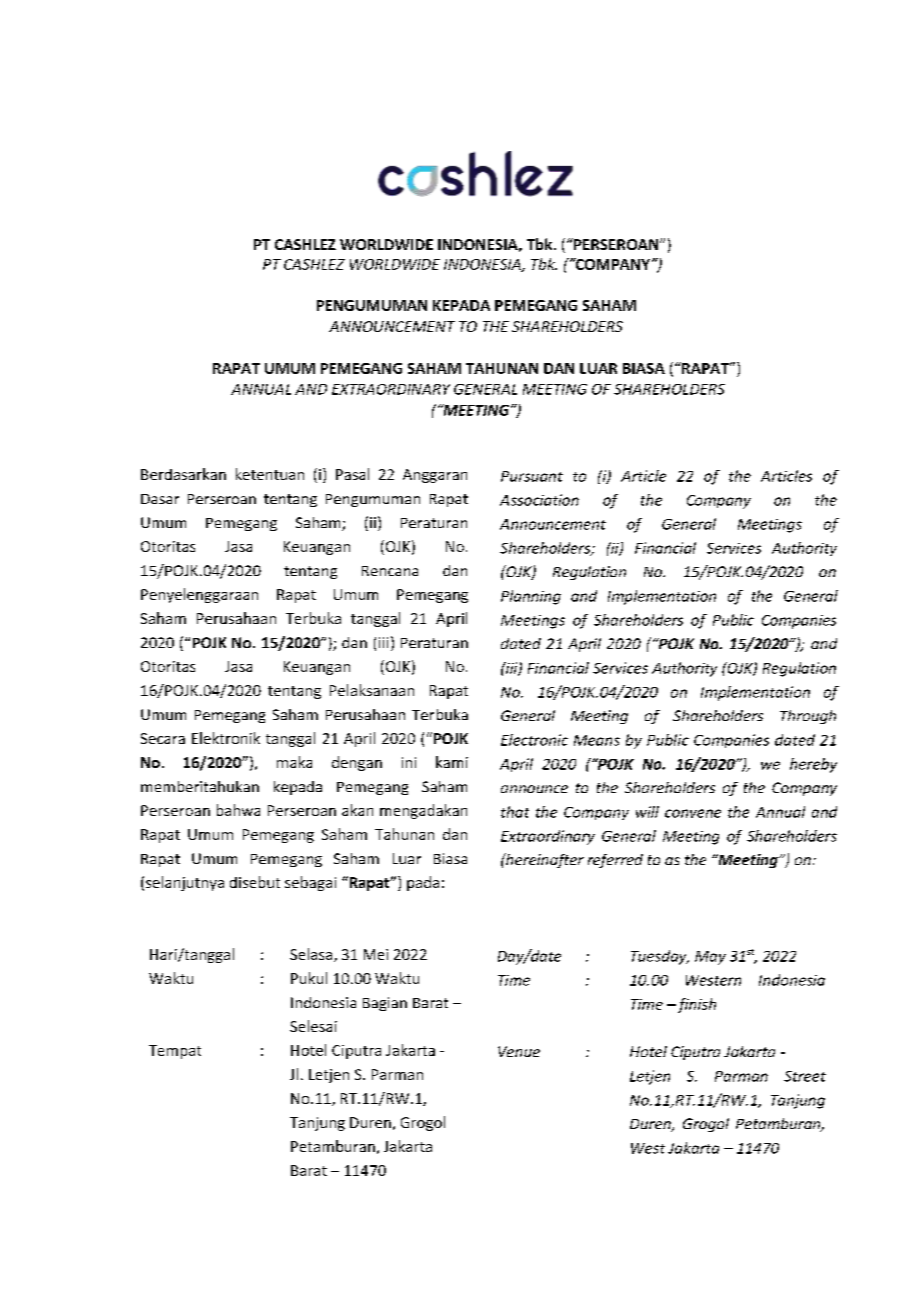 This screenshot has height=1308, width=924. I want to click on Electronic, so click(534, 740).
